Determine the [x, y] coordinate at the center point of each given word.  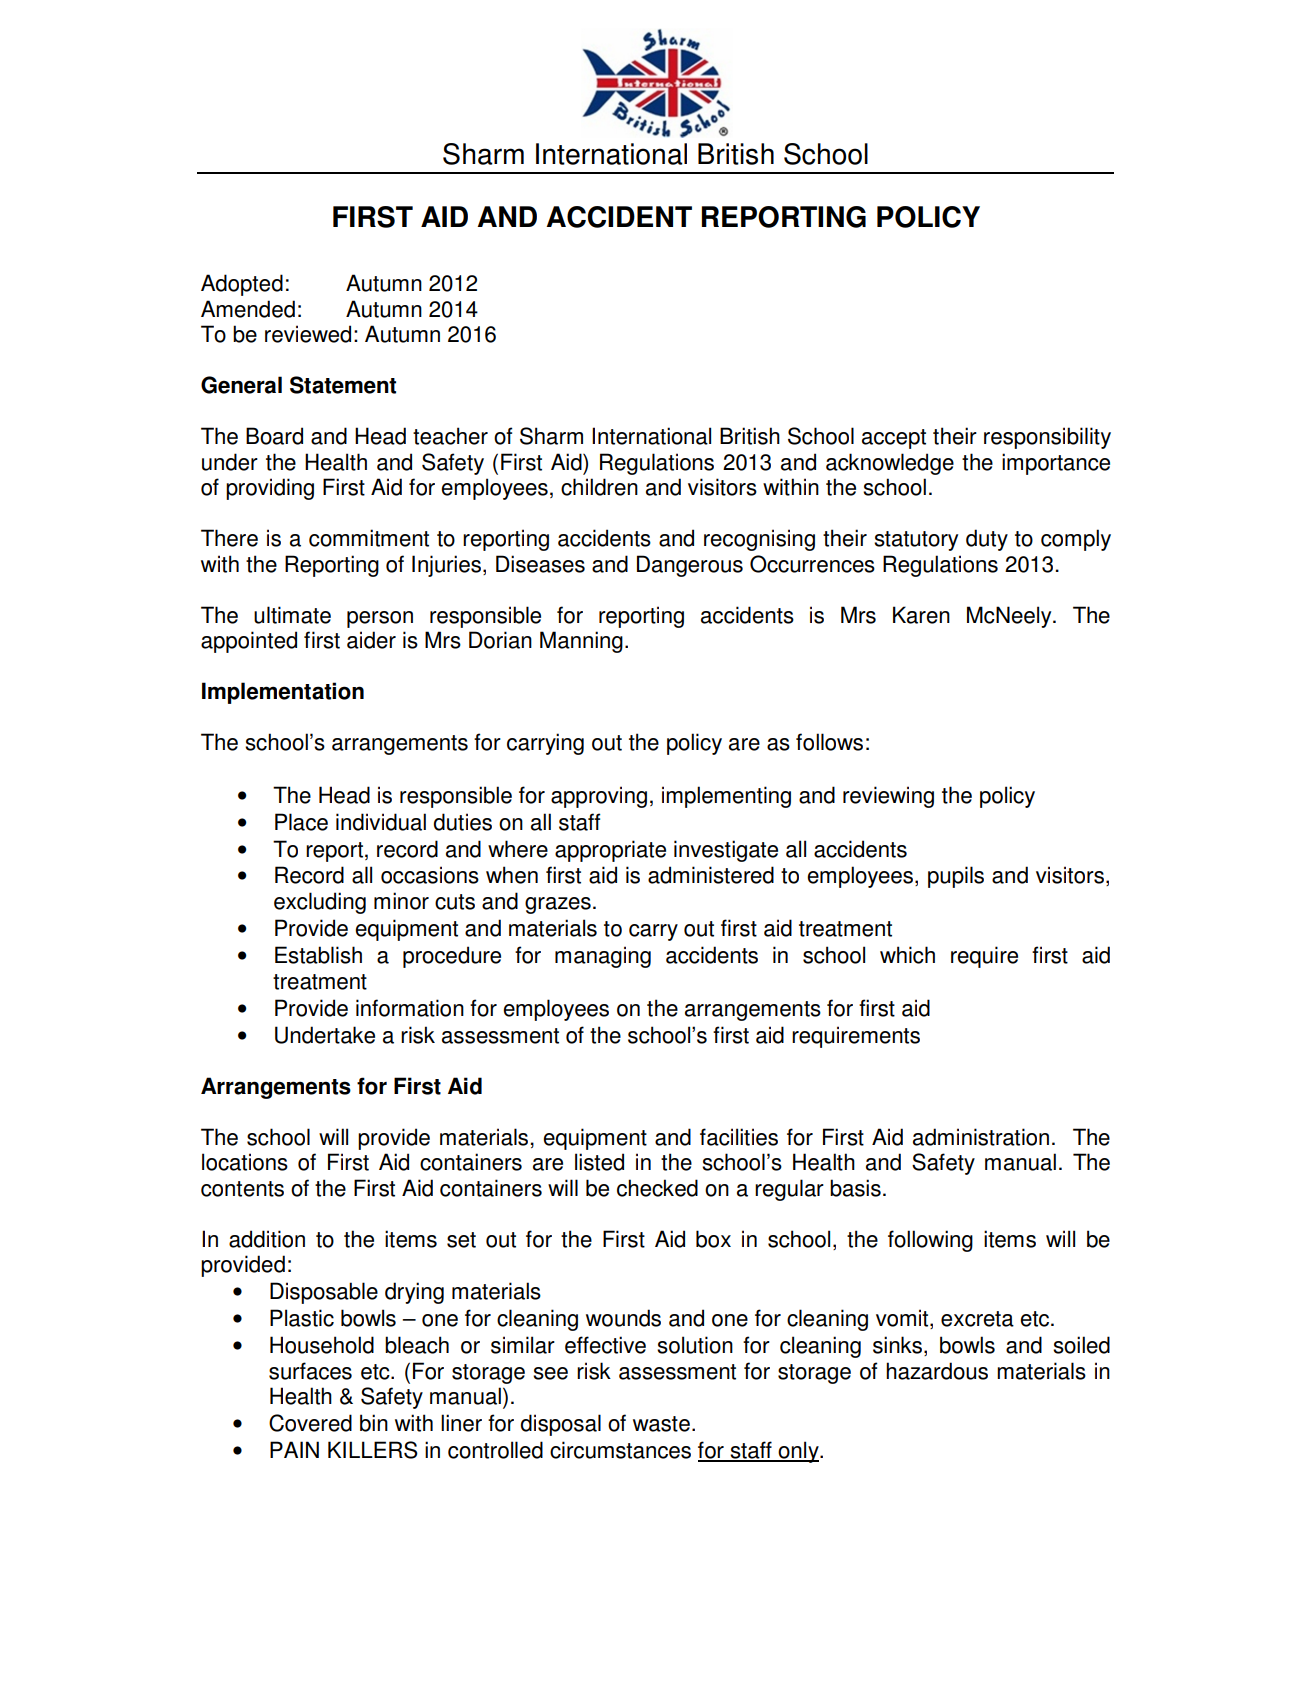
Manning [581, 642]
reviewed [308, 334]
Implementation [283, 693]
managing [603, 957]
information [410, 1008]
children [599, 487]
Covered [310, 1423]
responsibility [1047, 438]
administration [981, 1137]
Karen [921, 615]
